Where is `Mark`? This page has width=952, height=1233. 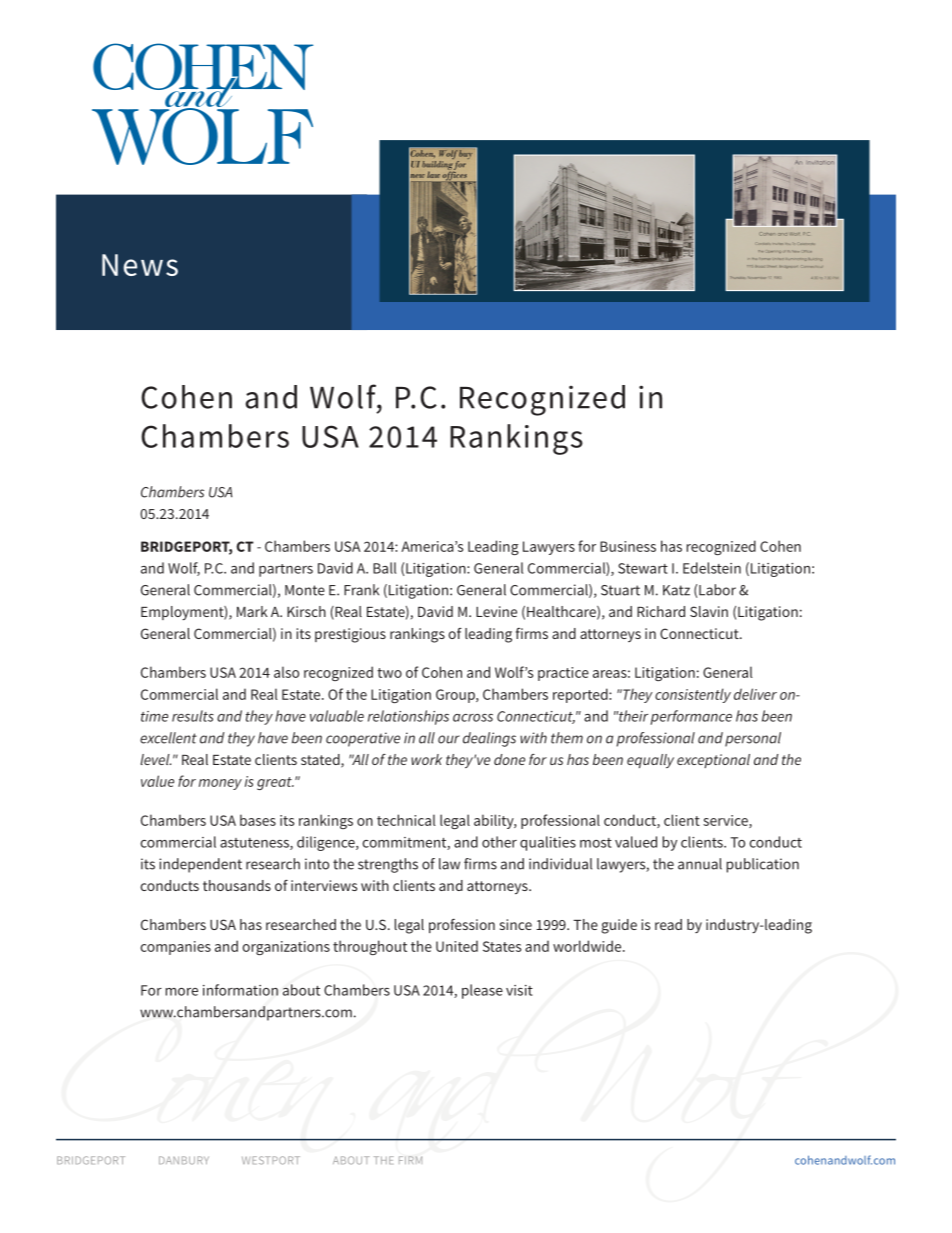 Mark is located at coordinates (252, 611).
